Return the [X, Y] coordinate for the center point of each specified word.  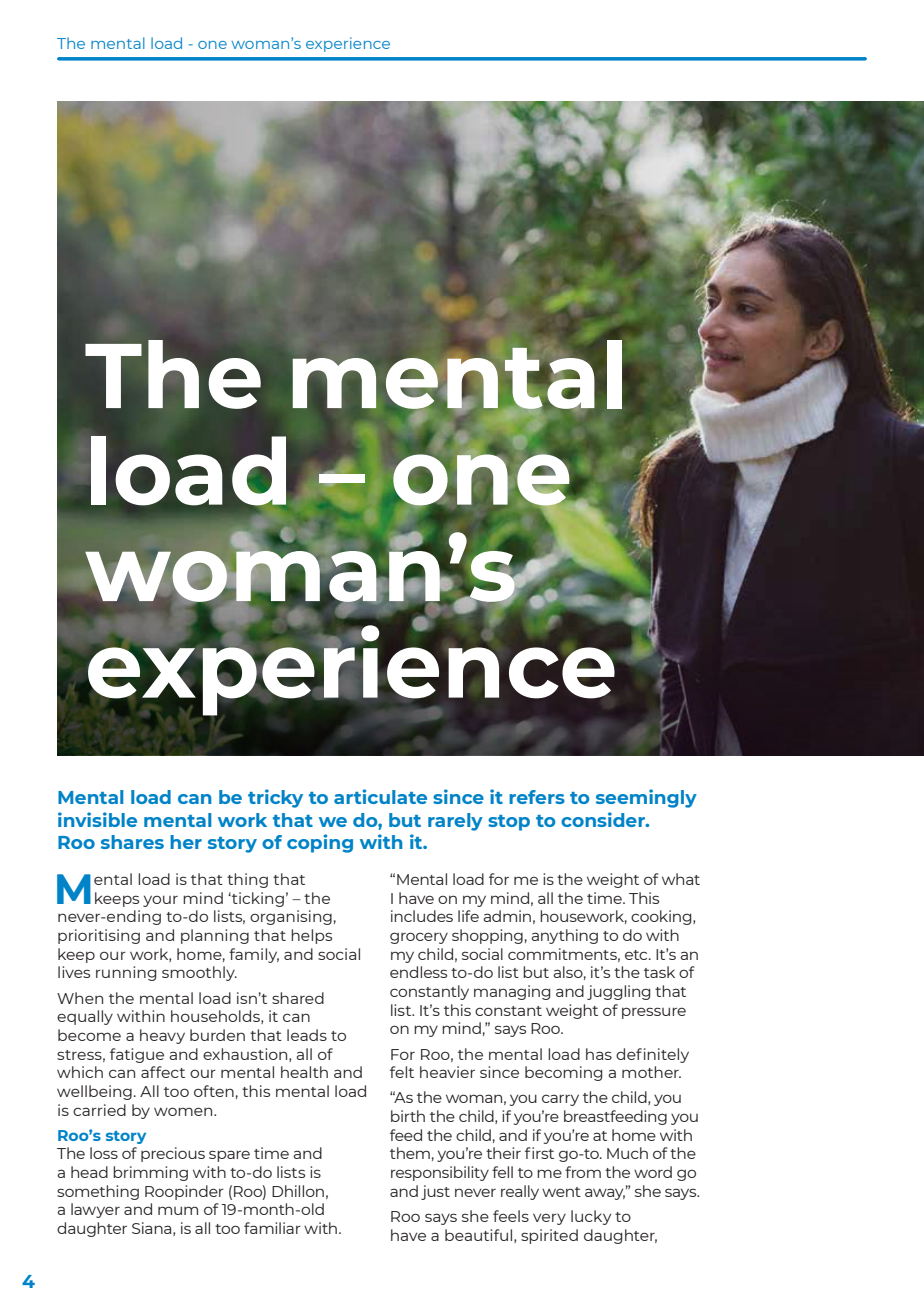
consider [604, 819]
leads [307, 1035]
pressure [654, 1013]
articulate [380, 796]
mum [178, 1210]
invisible [97, 819]
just [435, 1192]
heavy [162, 1036]
